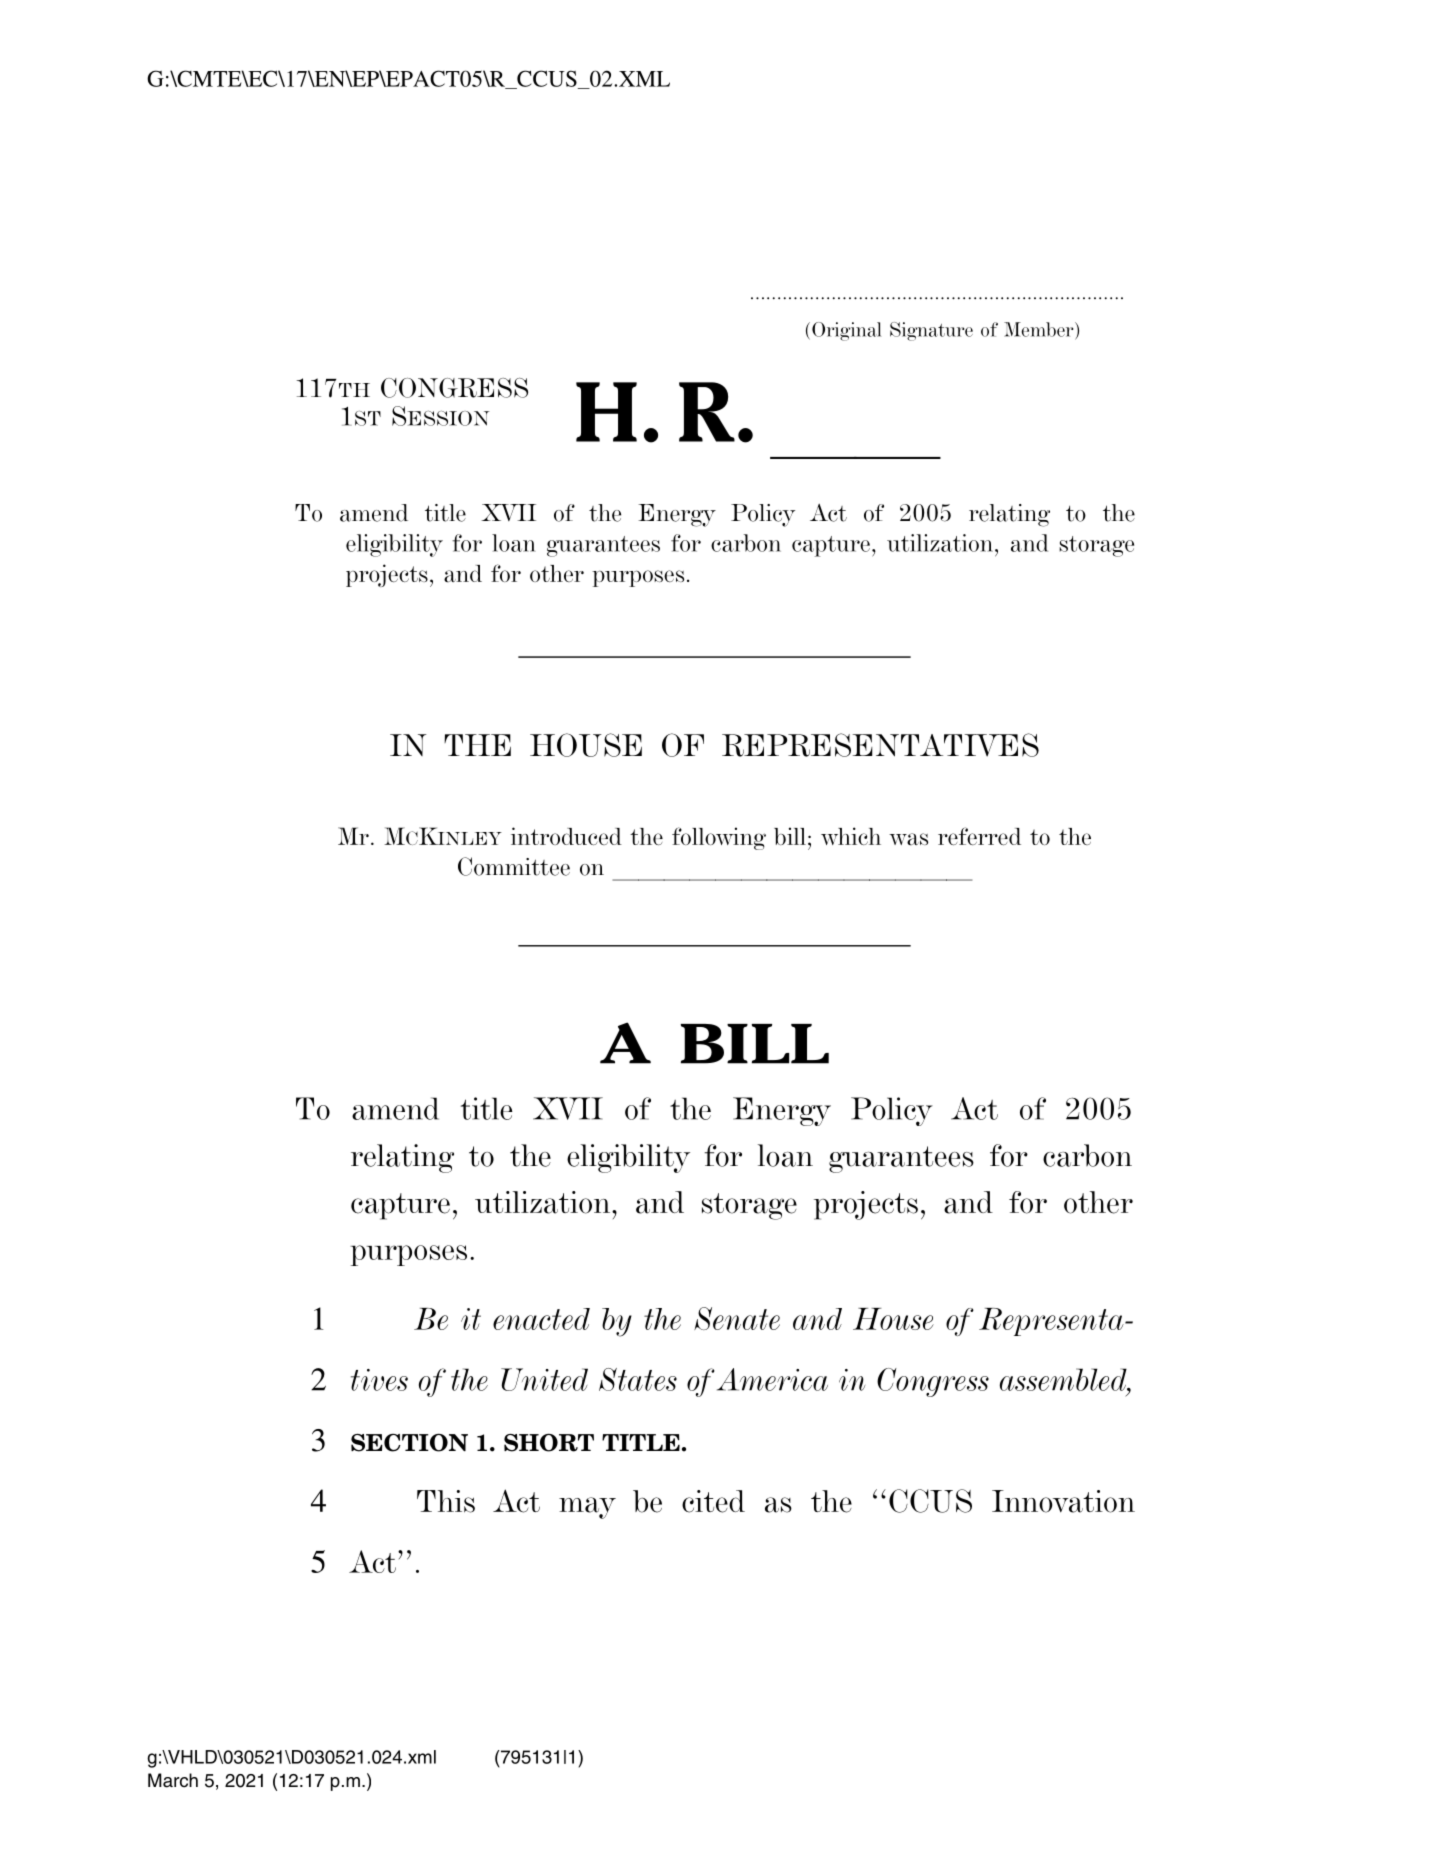 This screenshot has height=1850, width=1429. What do you see at coordinates (173, 1780) in the screenshot?
I see `March` at bounding box center [173, 1780].
